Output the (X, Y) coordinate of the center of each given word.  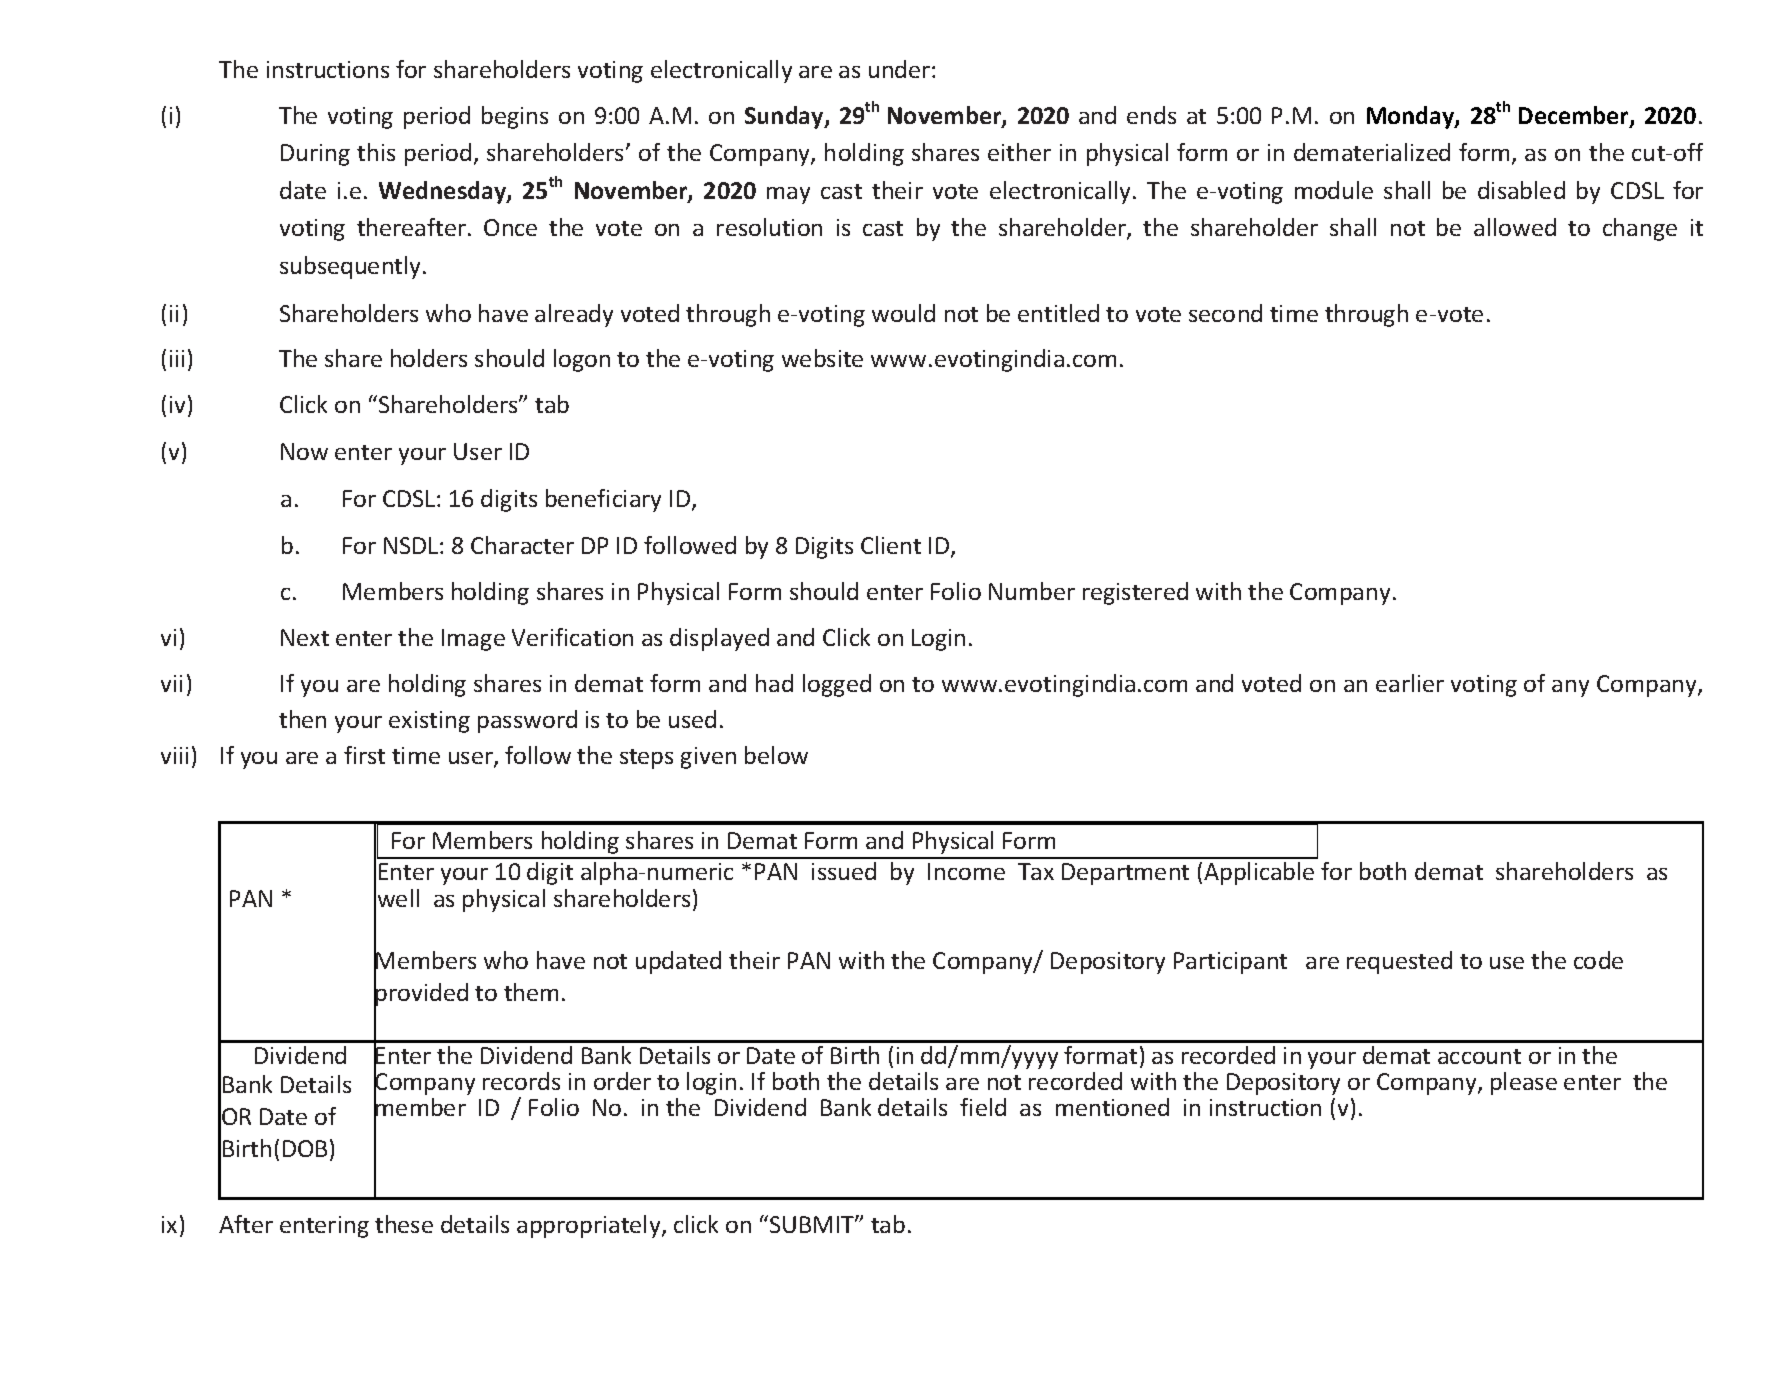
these (404, 1224)
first (364, 755)
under (901, 69)
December (1575, 116)
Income (966, 871)
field (983, 1107)
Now (304, 451)
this (376, 152)
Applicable (1259, 873)
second (1225, 313)
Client (891, 545)
